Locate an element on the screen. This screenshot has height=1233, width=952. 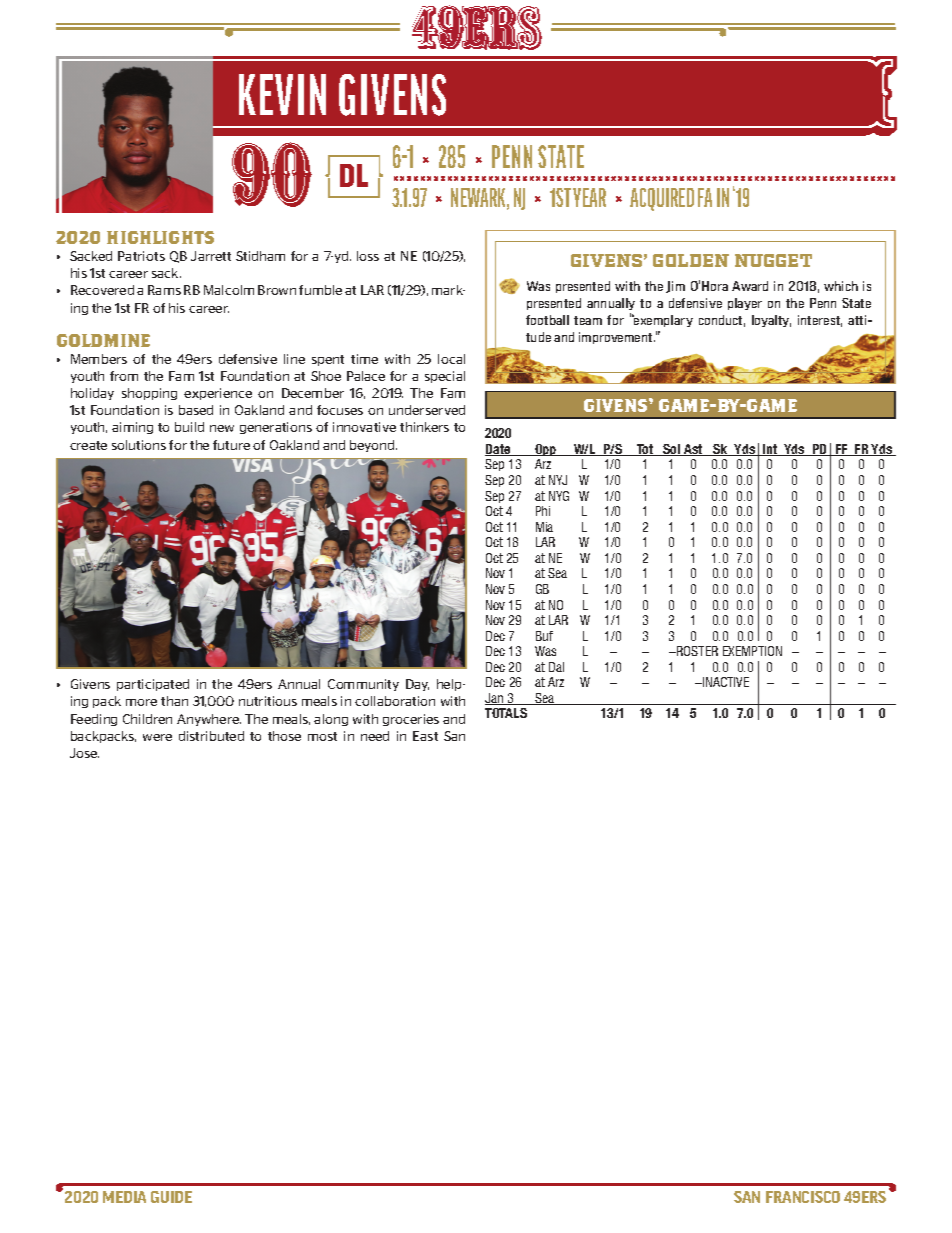
Jan is located at coordinates (495, 699).
